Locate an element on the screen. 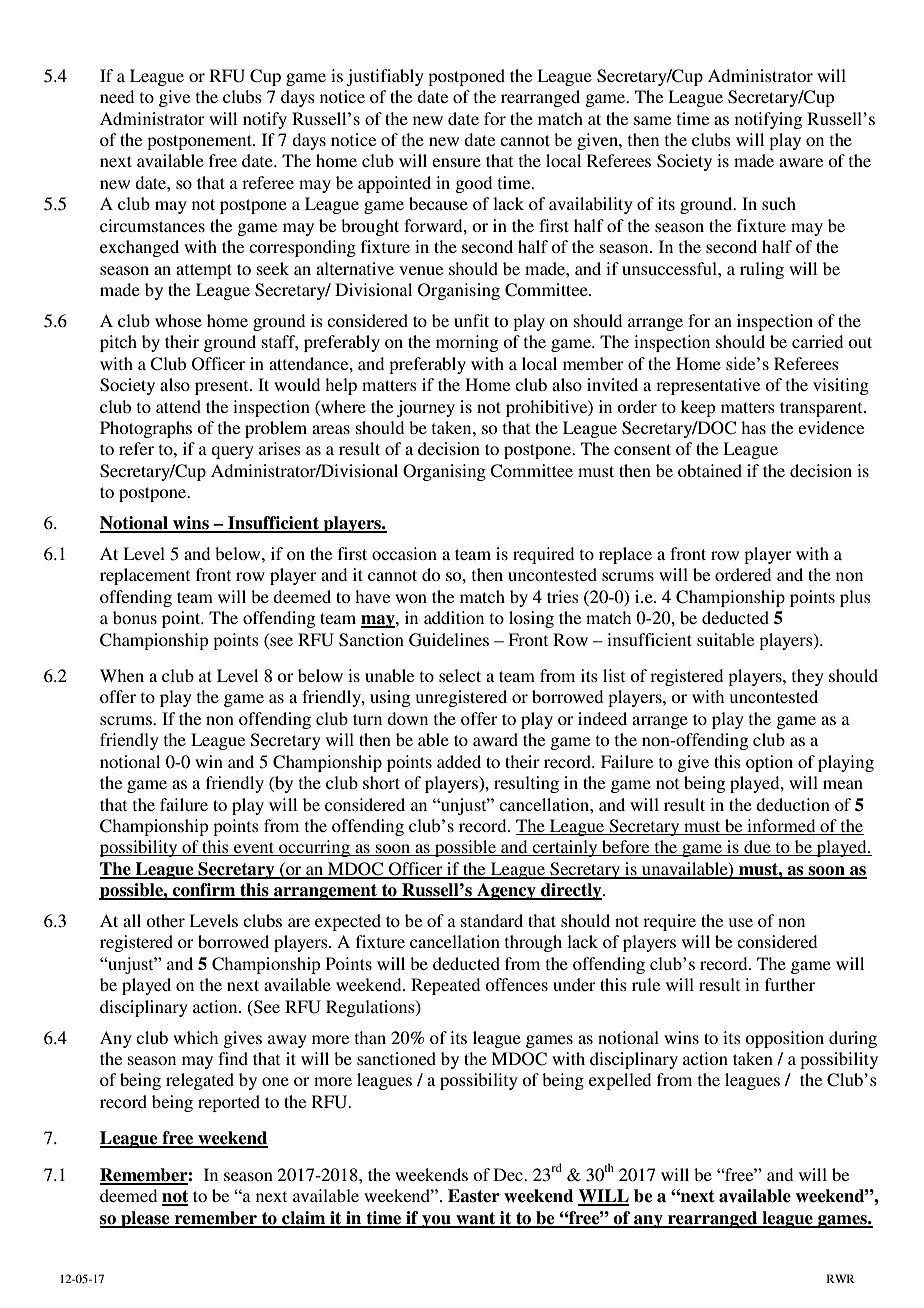 Image resolution: width=924 pixels, height=1308 pixels. ensure is located at coordinates (456, 162).
